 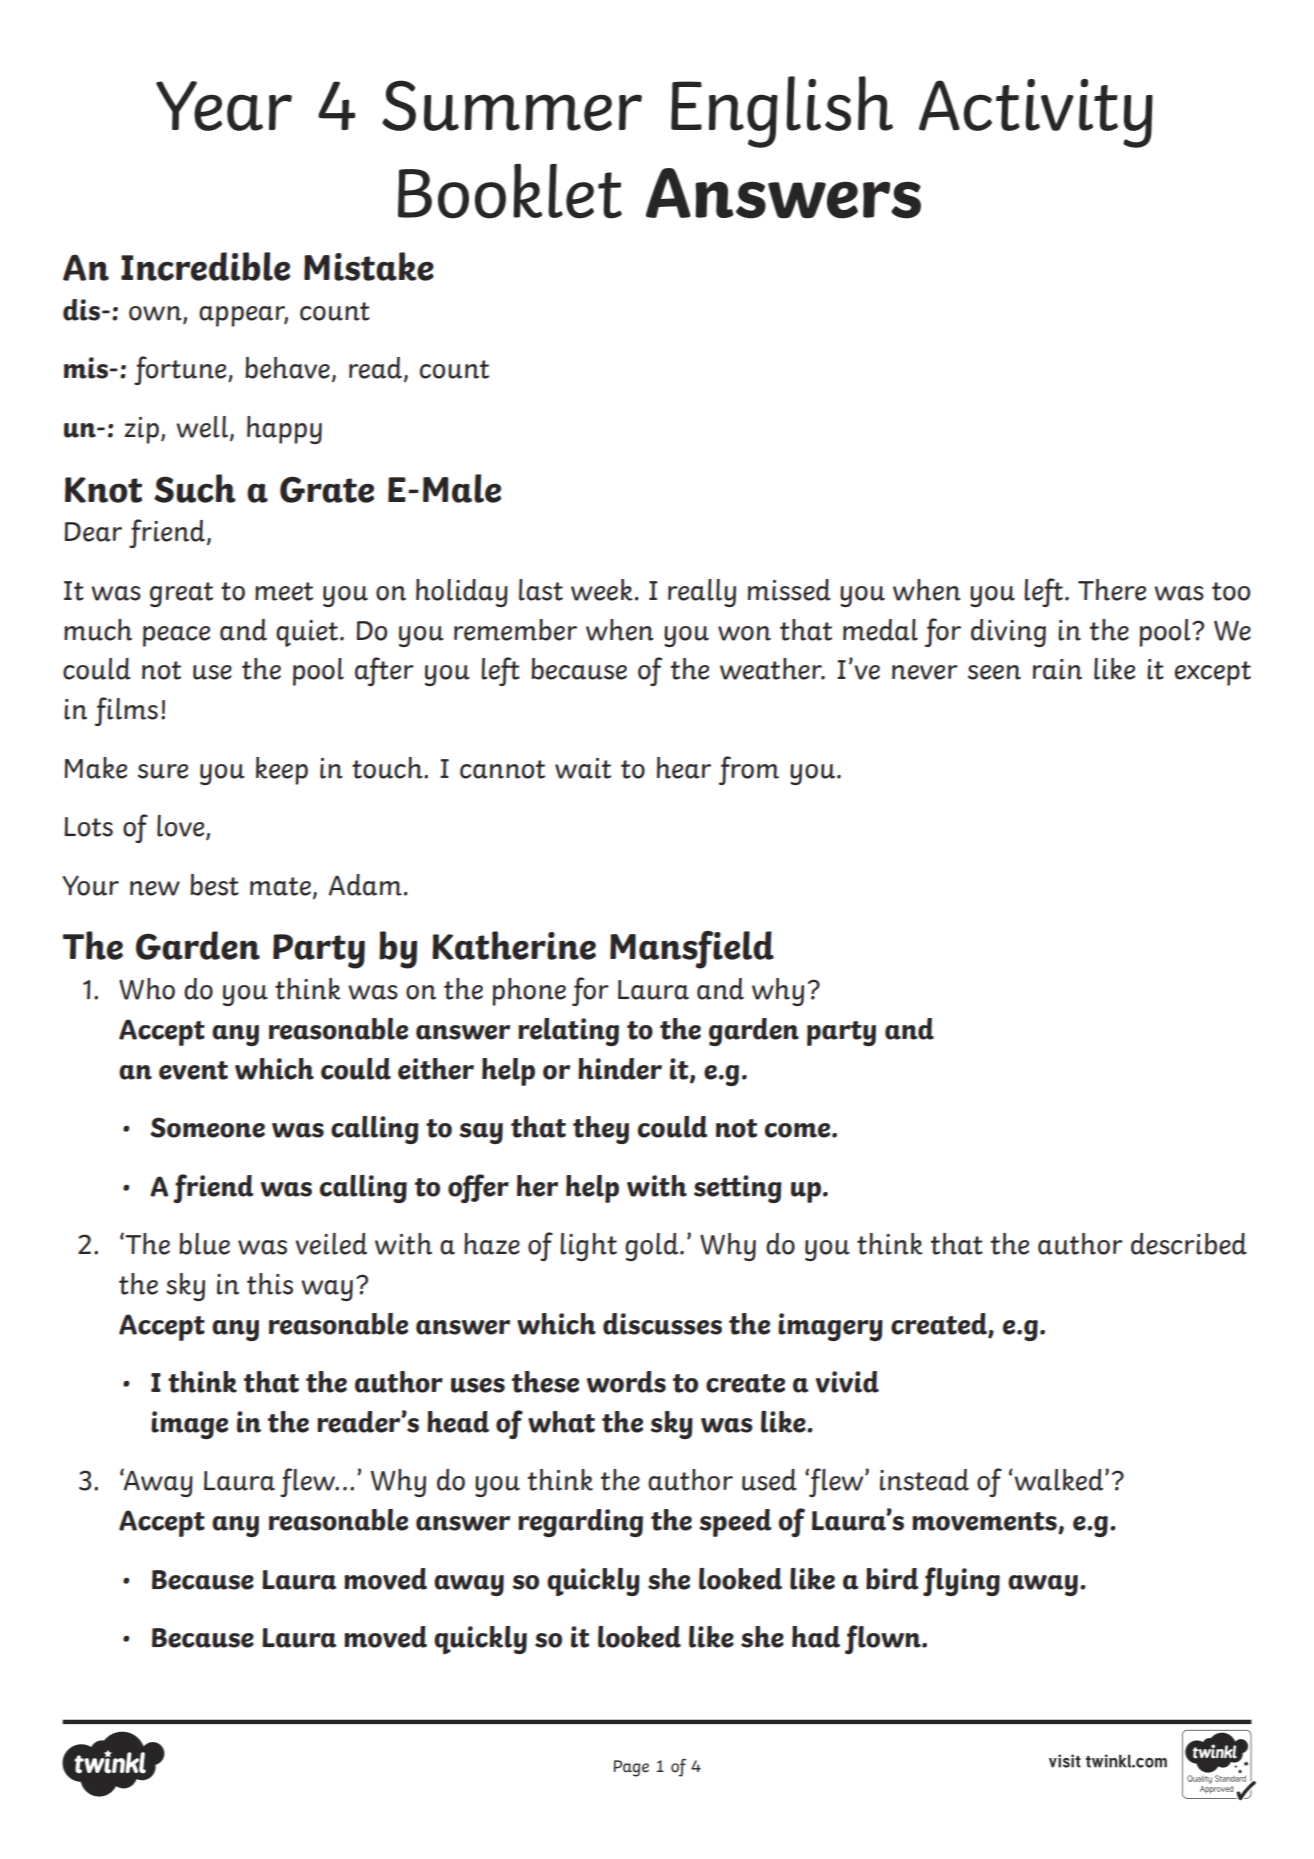 I want to click on blue, so click(x=204, y=1244).
